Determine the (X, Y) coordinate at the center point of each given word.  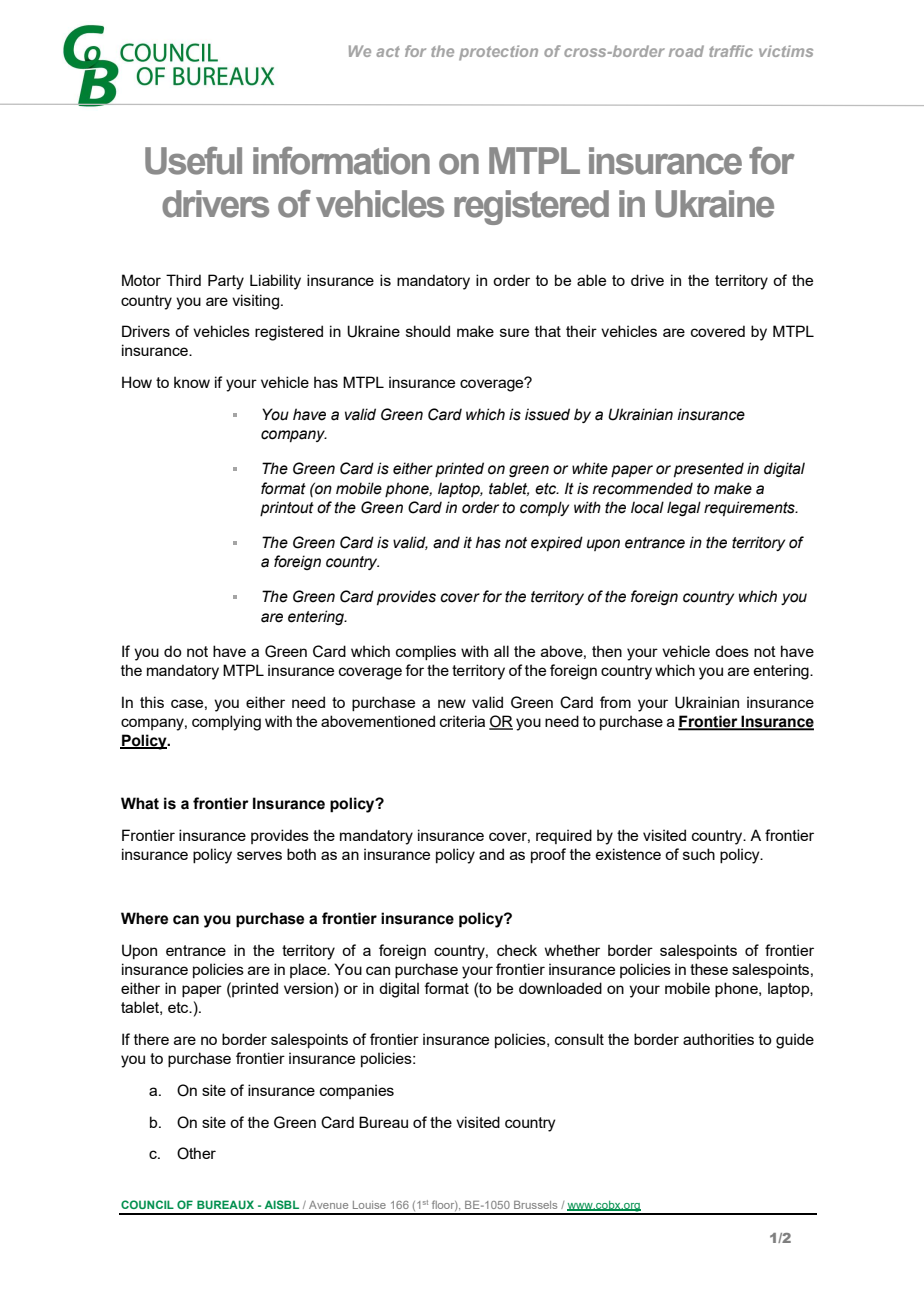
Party (226, 282)
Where (144, 918)
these (709, 969)
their (581, 331)
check (517, 950)
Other (196, 1153)
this (152, 702)
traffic (731, 51)
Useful (193, 161)
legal (684, 508)
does (732, 651)
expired (557, 543)
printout (287, 508)
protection (498, 53)
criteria (462, 721)
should (428, 331)
